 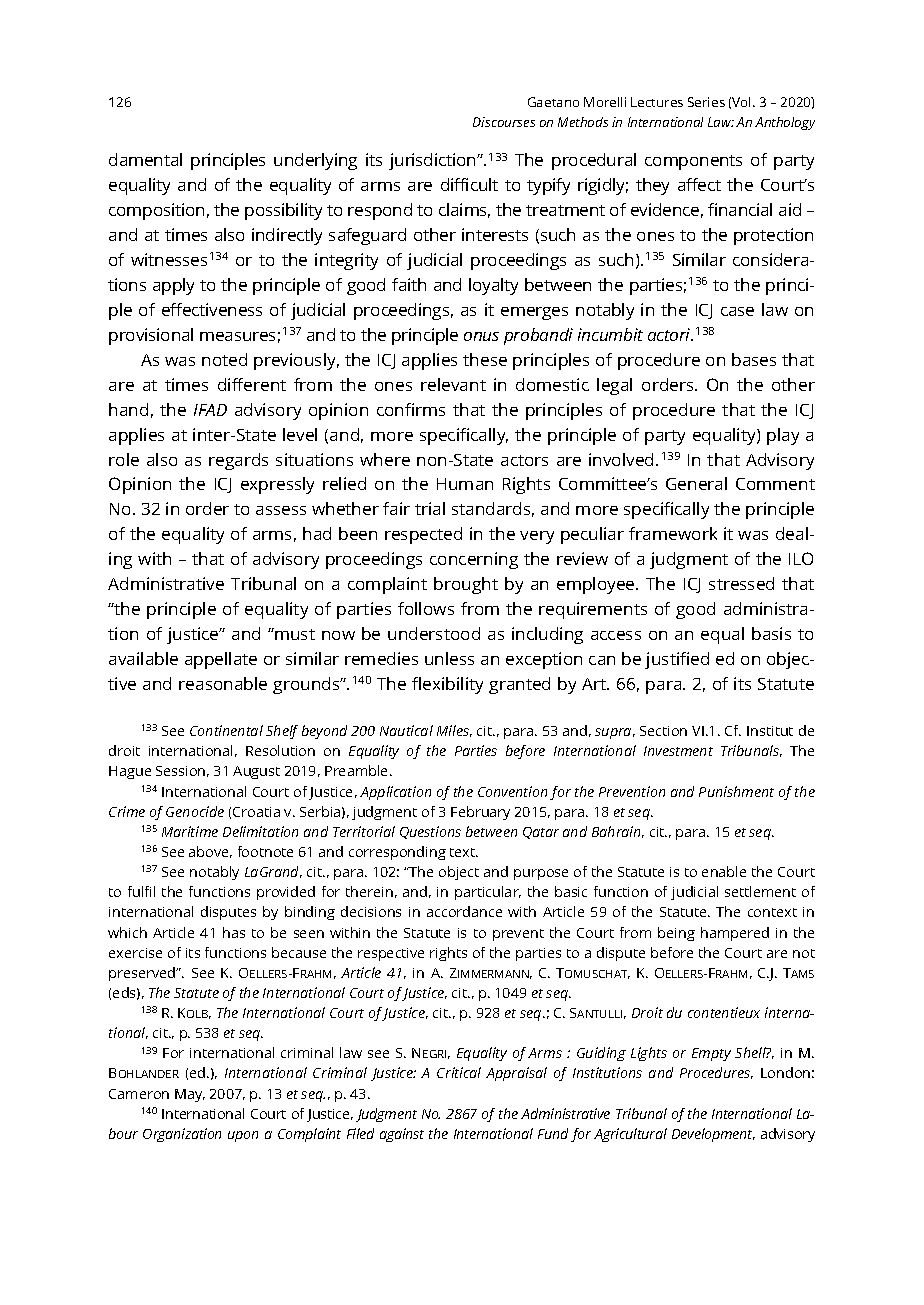 I want to click on stressed, so click(x=741, y=583).
